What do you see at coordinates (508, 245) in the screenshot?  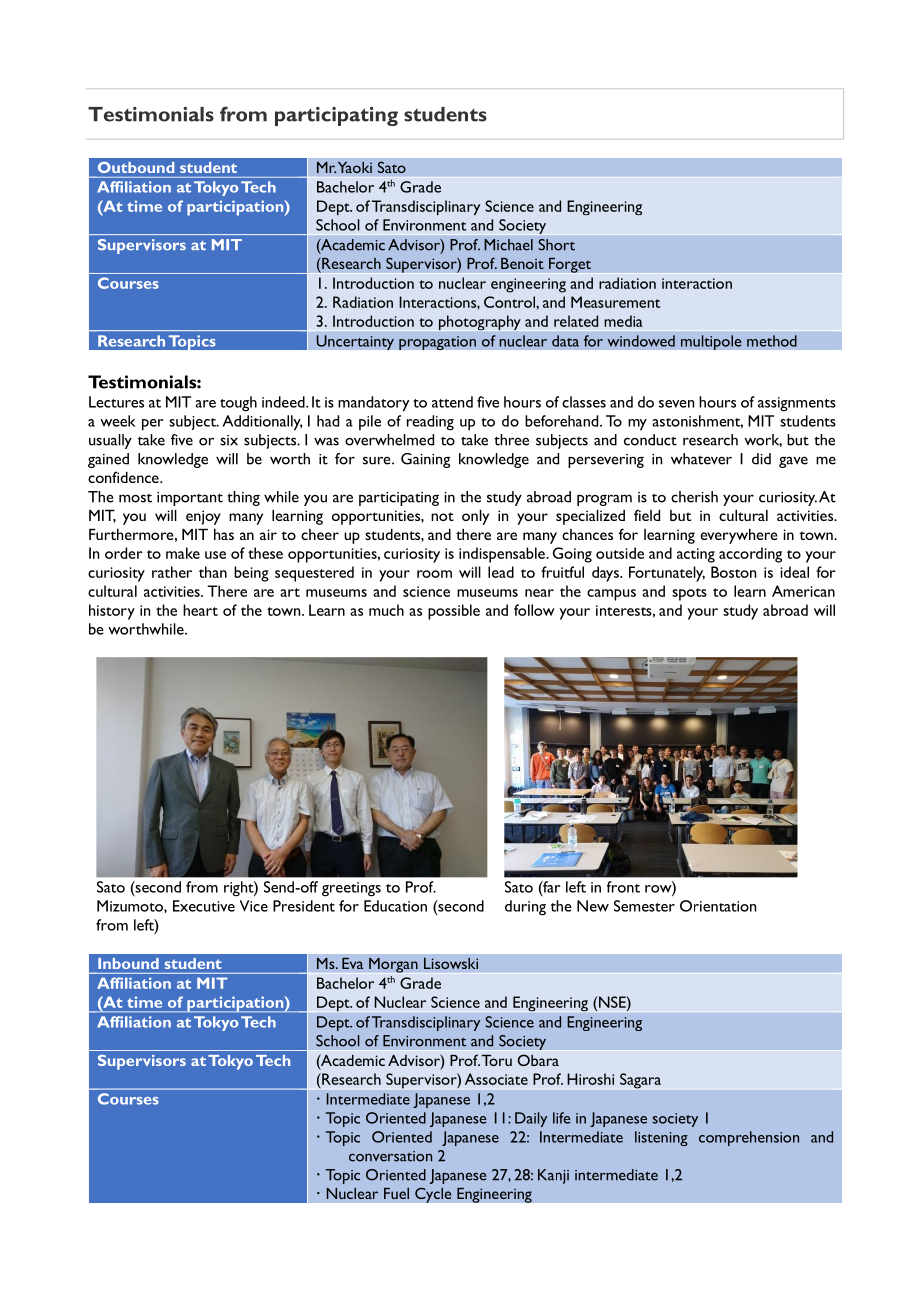 I see `Michael` at bounding box center [508, 245].
